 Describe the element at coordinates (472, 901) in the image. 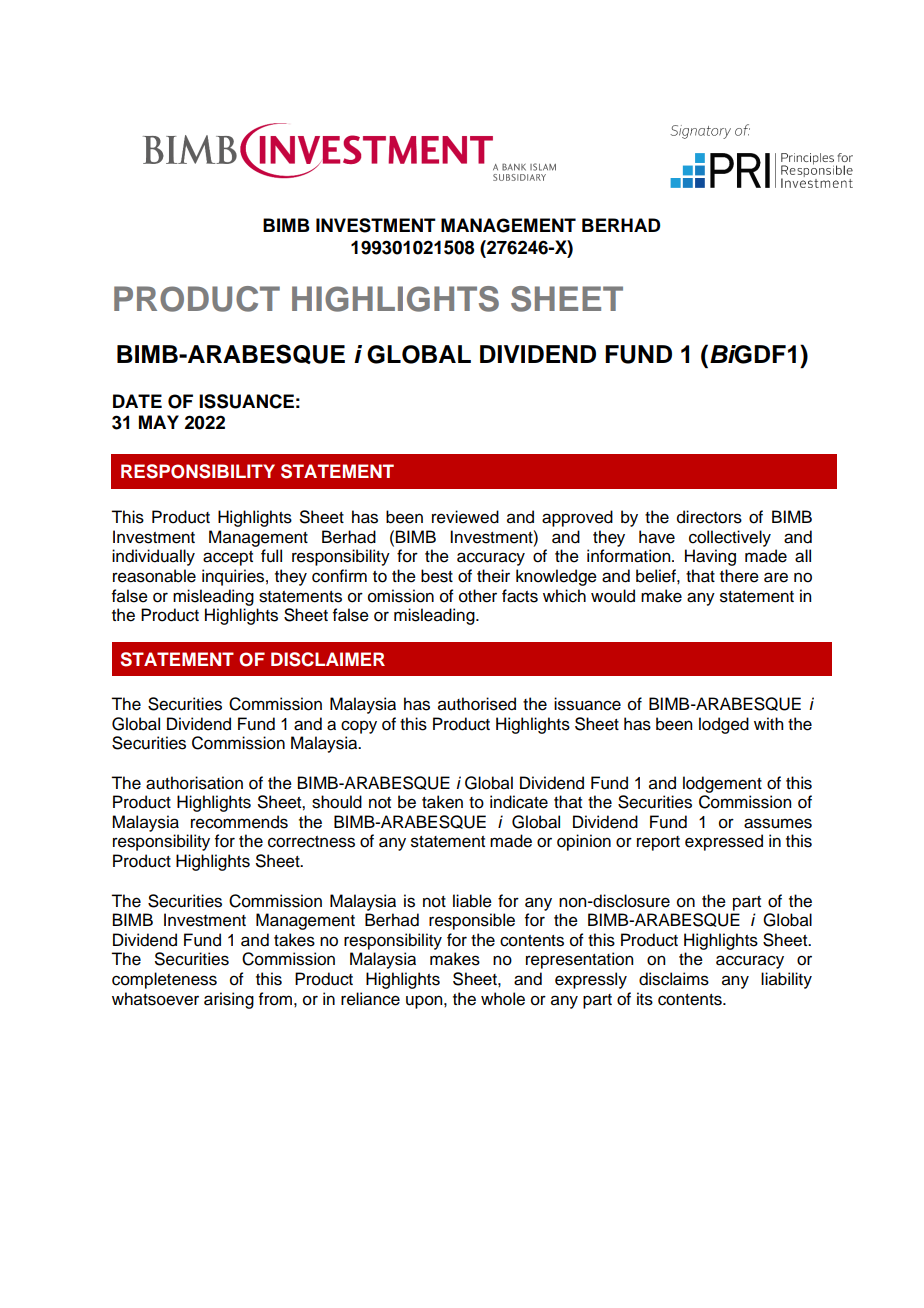

I see `liable` at that location.
